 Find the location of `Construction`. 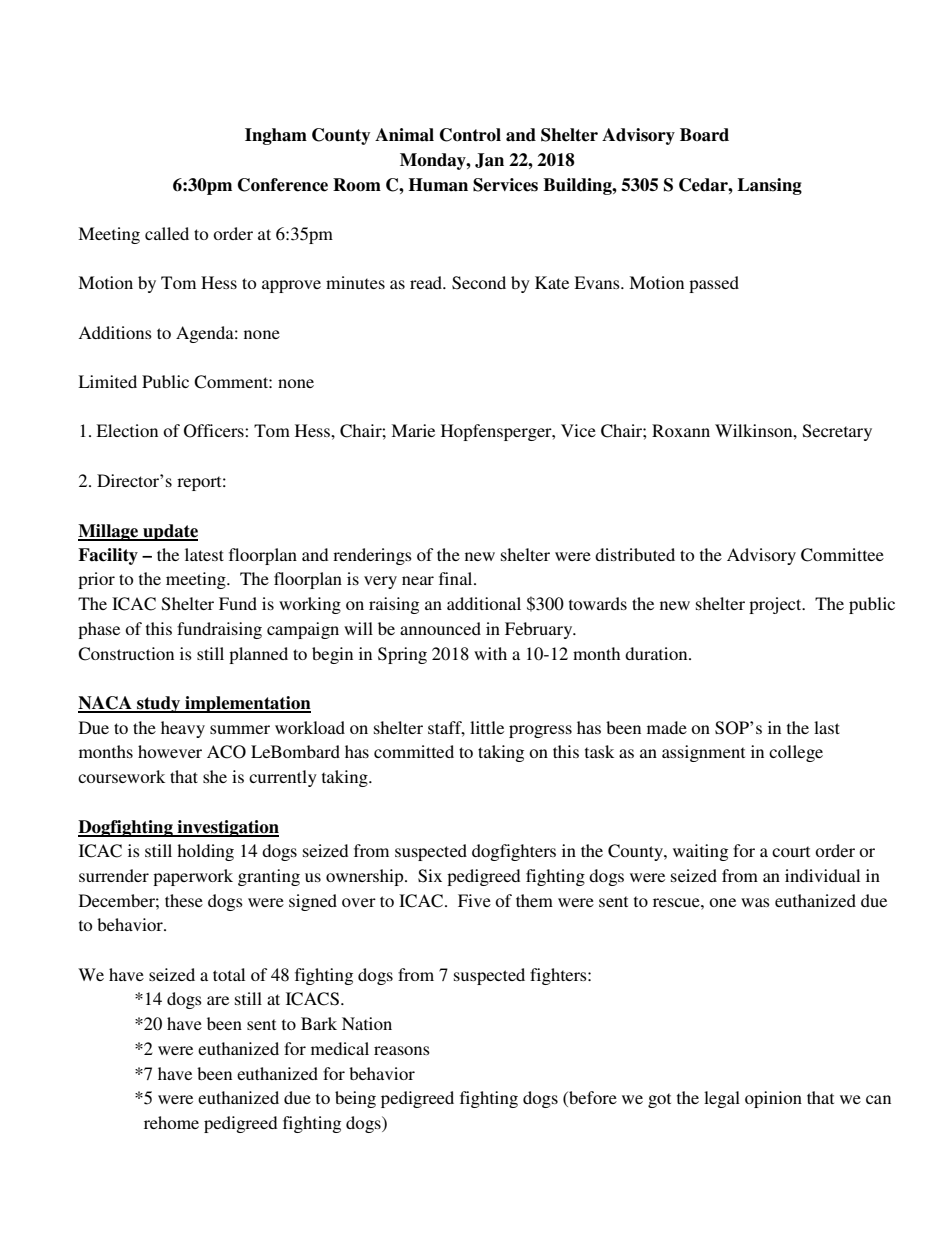

Construction is located at coordinates (126, 654).
